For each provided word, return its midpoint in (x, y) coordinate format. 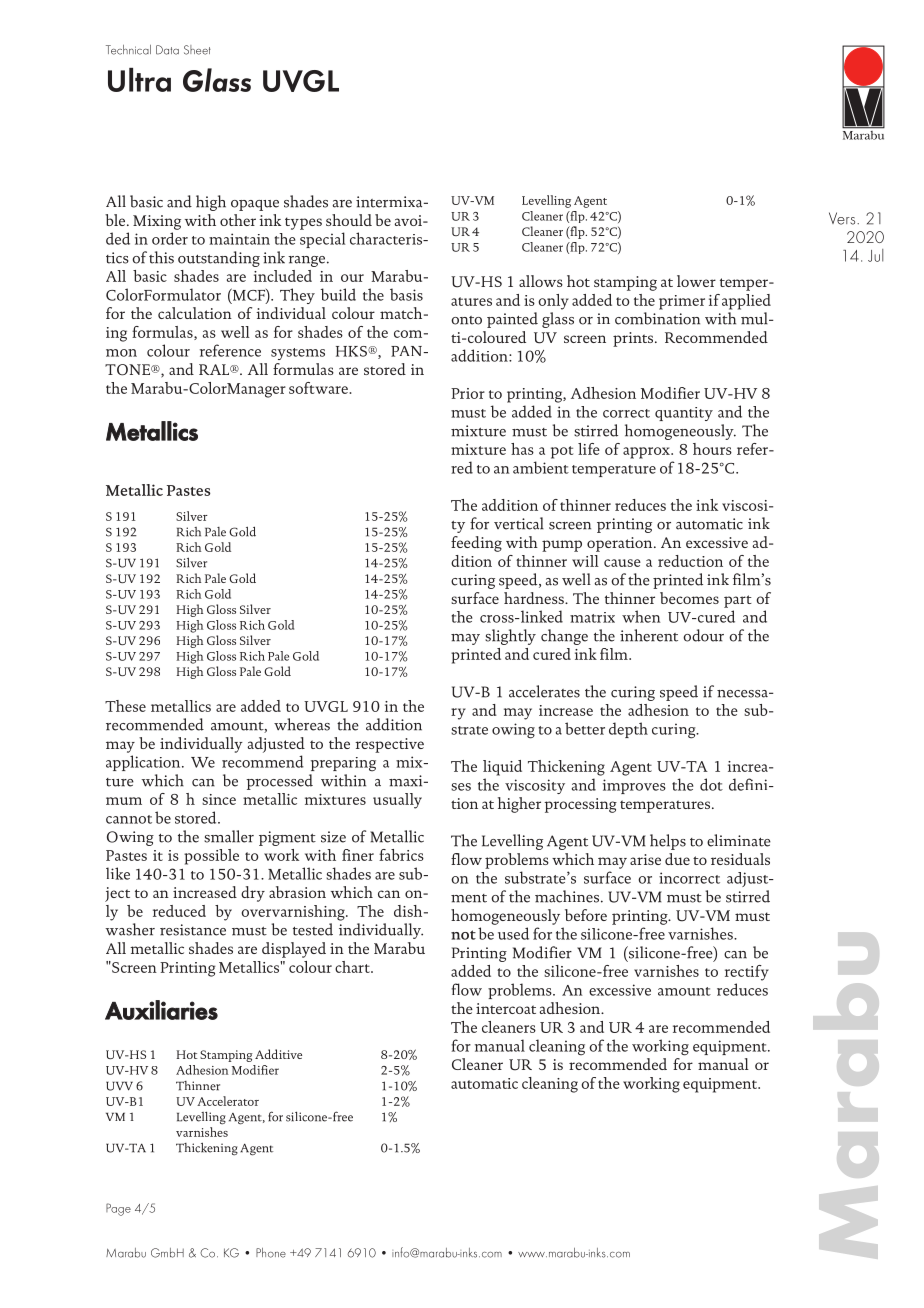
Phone (271, 1253)
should (349, 220)
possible (211, 857)
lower (696, 281)
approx (647, 453)
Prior (468, 393)
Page (118, 1209)
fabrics (401, 855)
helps (668, 842)
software (319, 388)
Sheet (197, 50)
